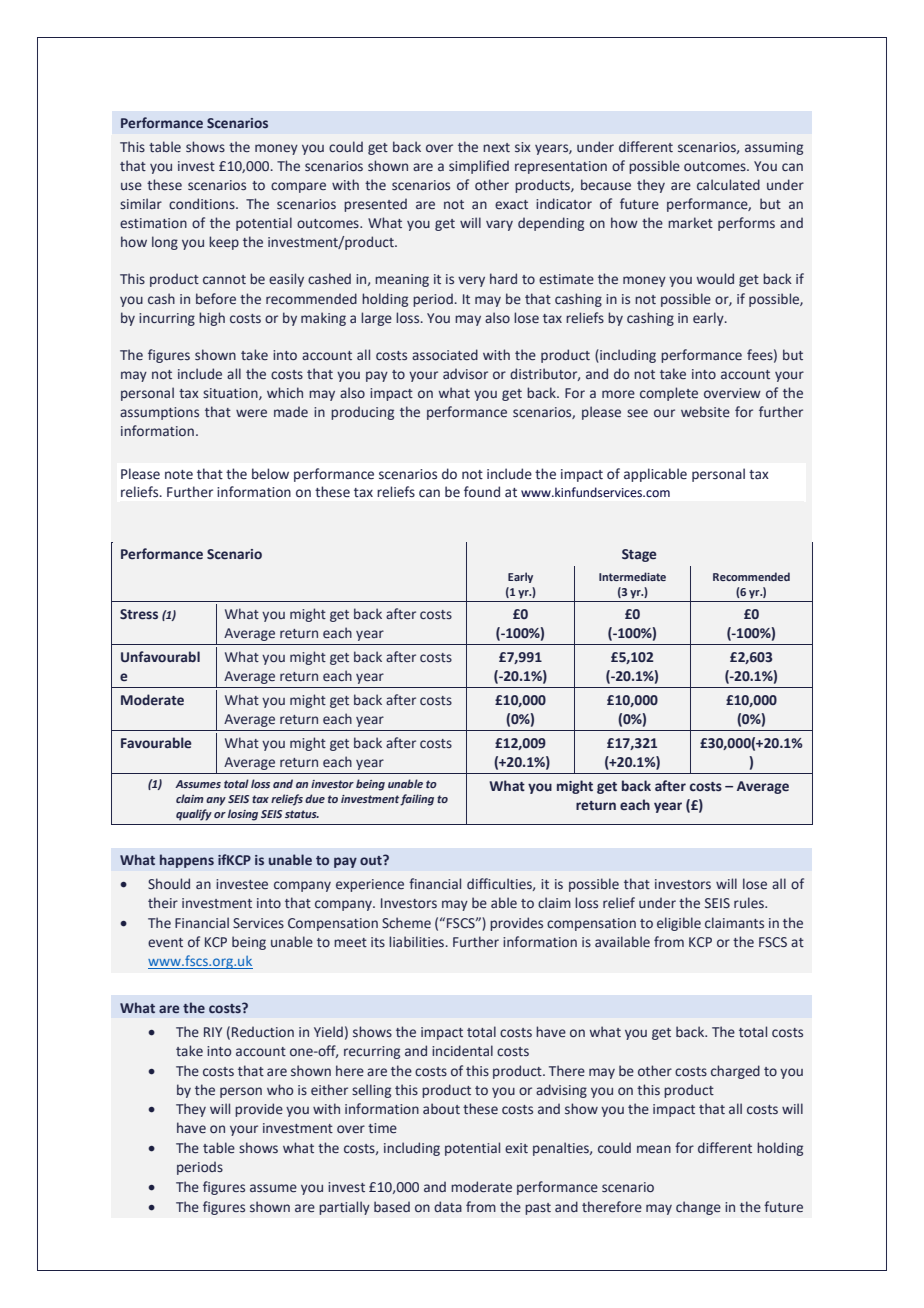 This screenshot has width=924, height=1308. What do you see at coordinates (280, 1089) in the screenshot?
I see `who` at bounding box center [280, 1089].
